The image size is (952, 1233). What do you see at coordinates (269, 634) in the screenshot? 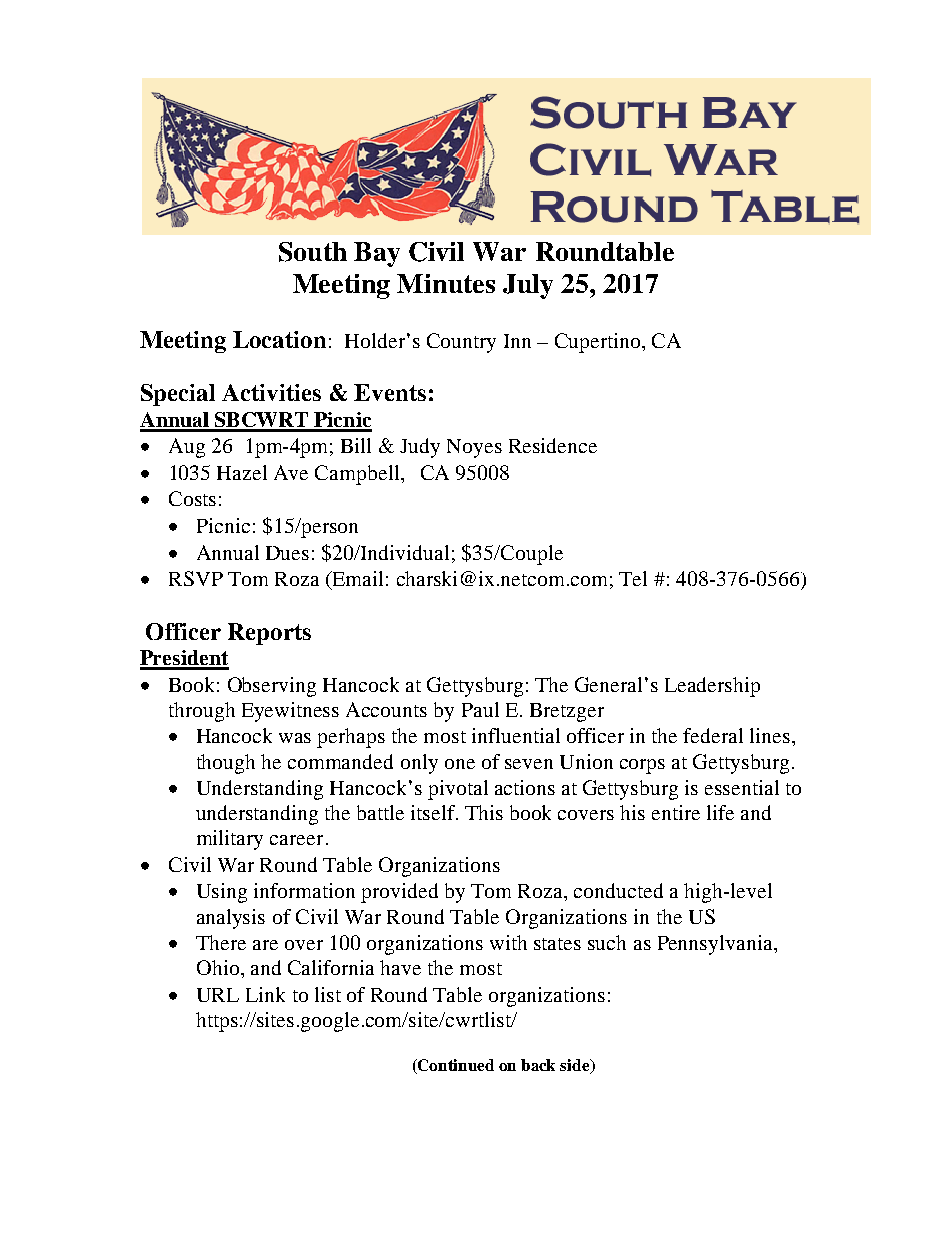
I see `Reports` at bounding box center [269, 634].
